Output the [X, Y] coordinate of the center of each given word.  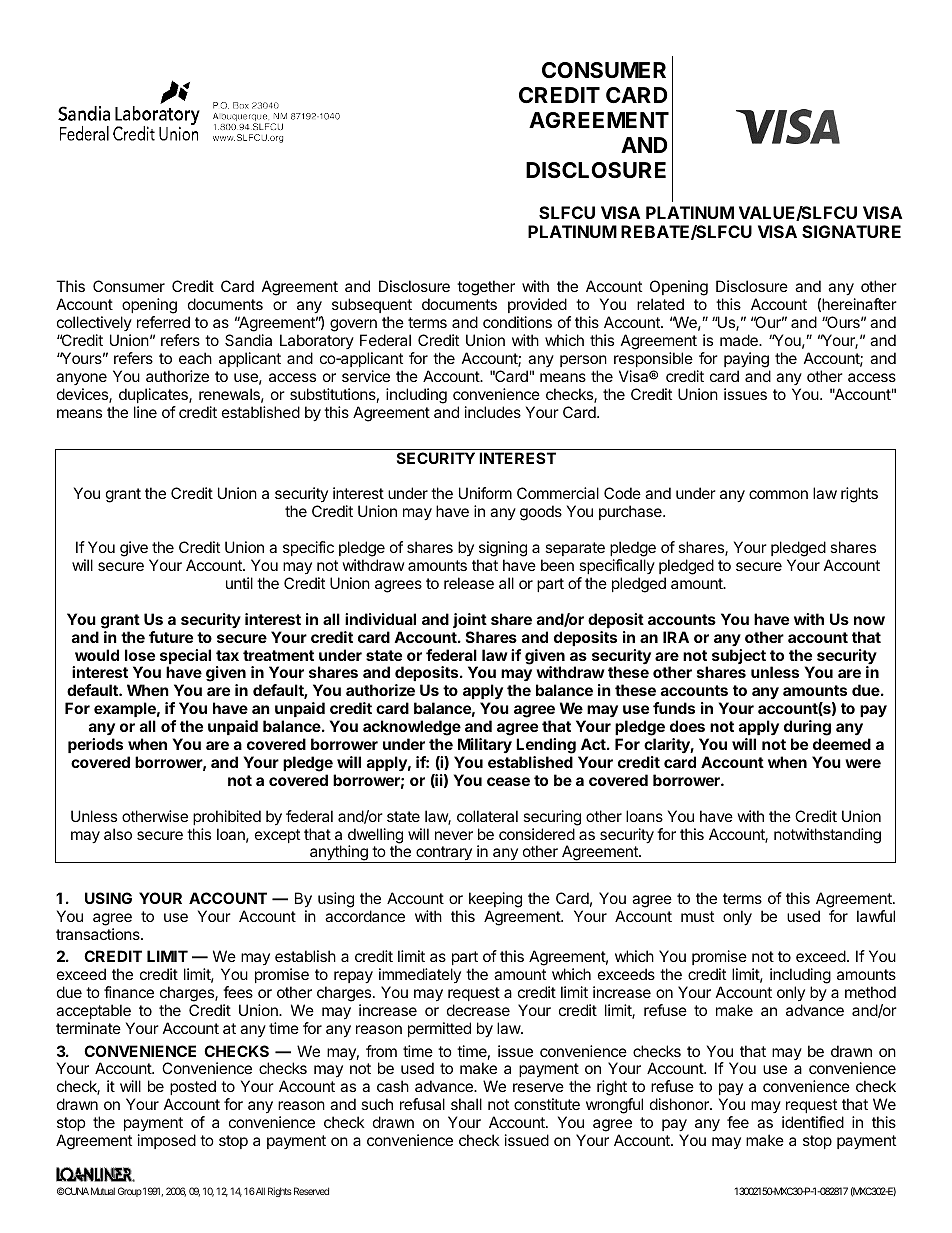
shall [466, 1104]
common [778, 494]
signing [502, 550]
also [118, 834]
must [697, 916]
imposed [167, 1141]
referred [163, 322]
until [239, 583]
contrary [444, 854]
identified [813, 1122]
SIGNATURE [851, 231]
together [486, 288]
